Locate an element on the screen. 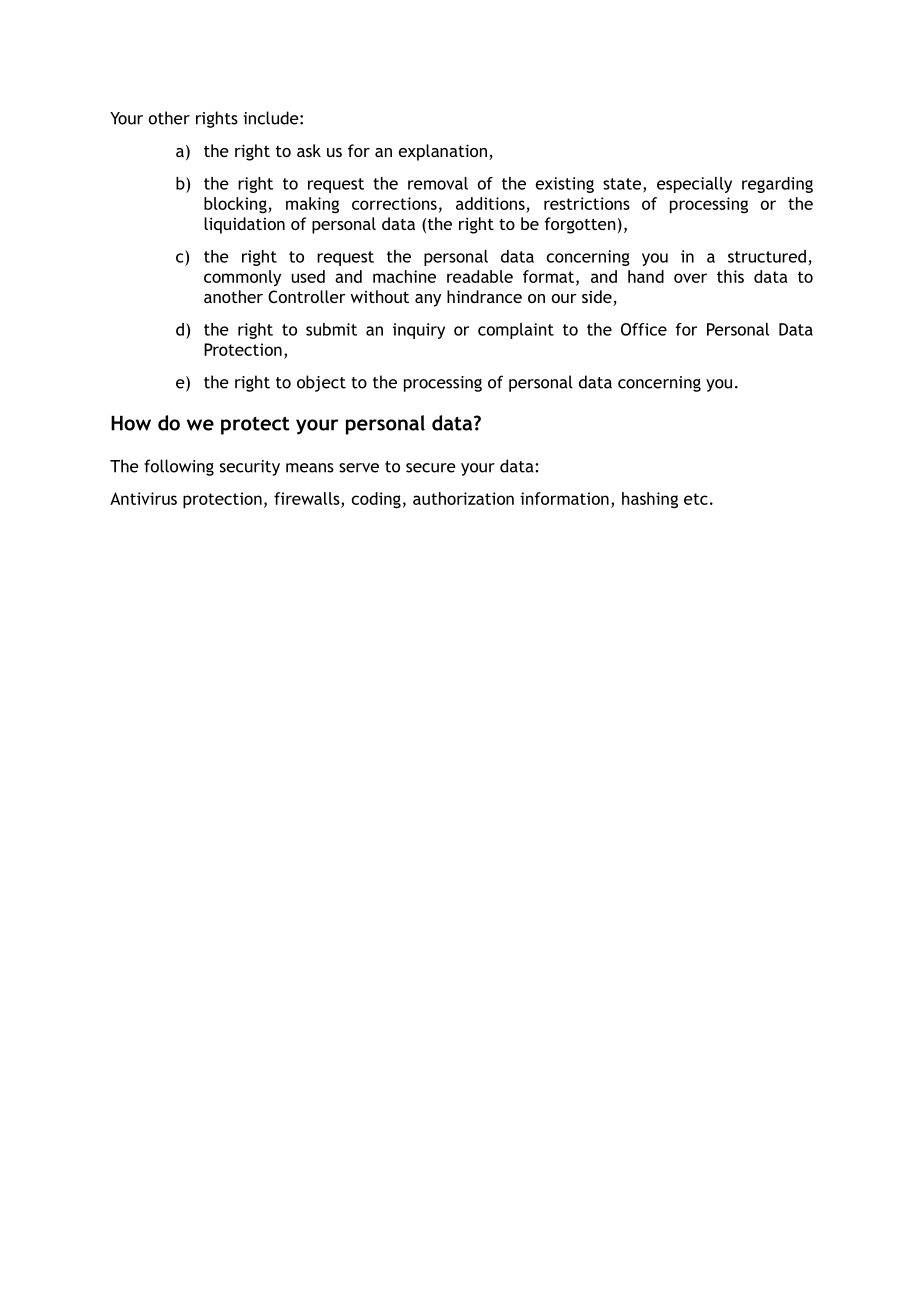 The image size is (924, 1308). over is located at coordinates (690, 278).
